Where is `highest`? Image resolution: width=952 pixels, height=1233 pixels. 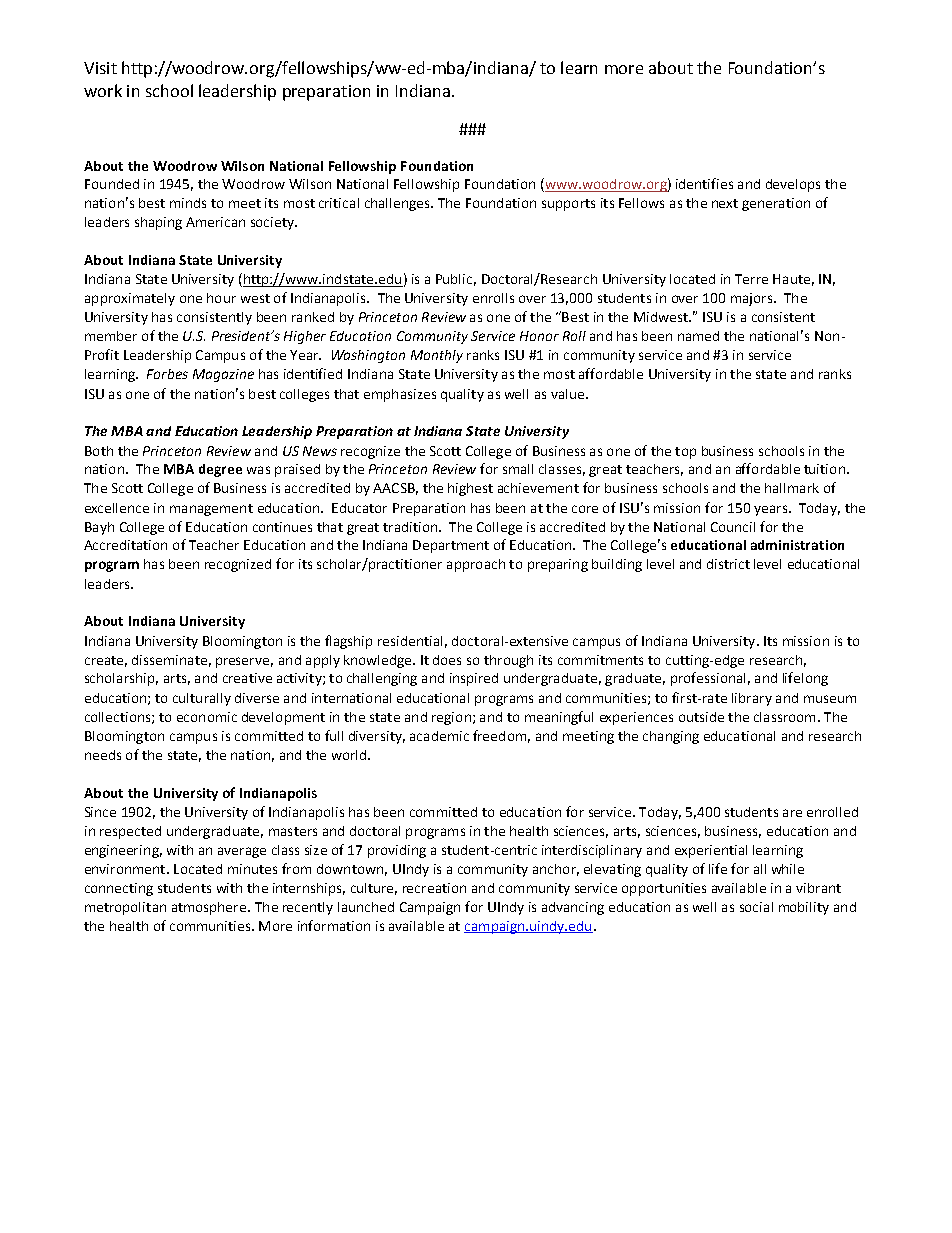 highest is located at coordinates (470, 489).
